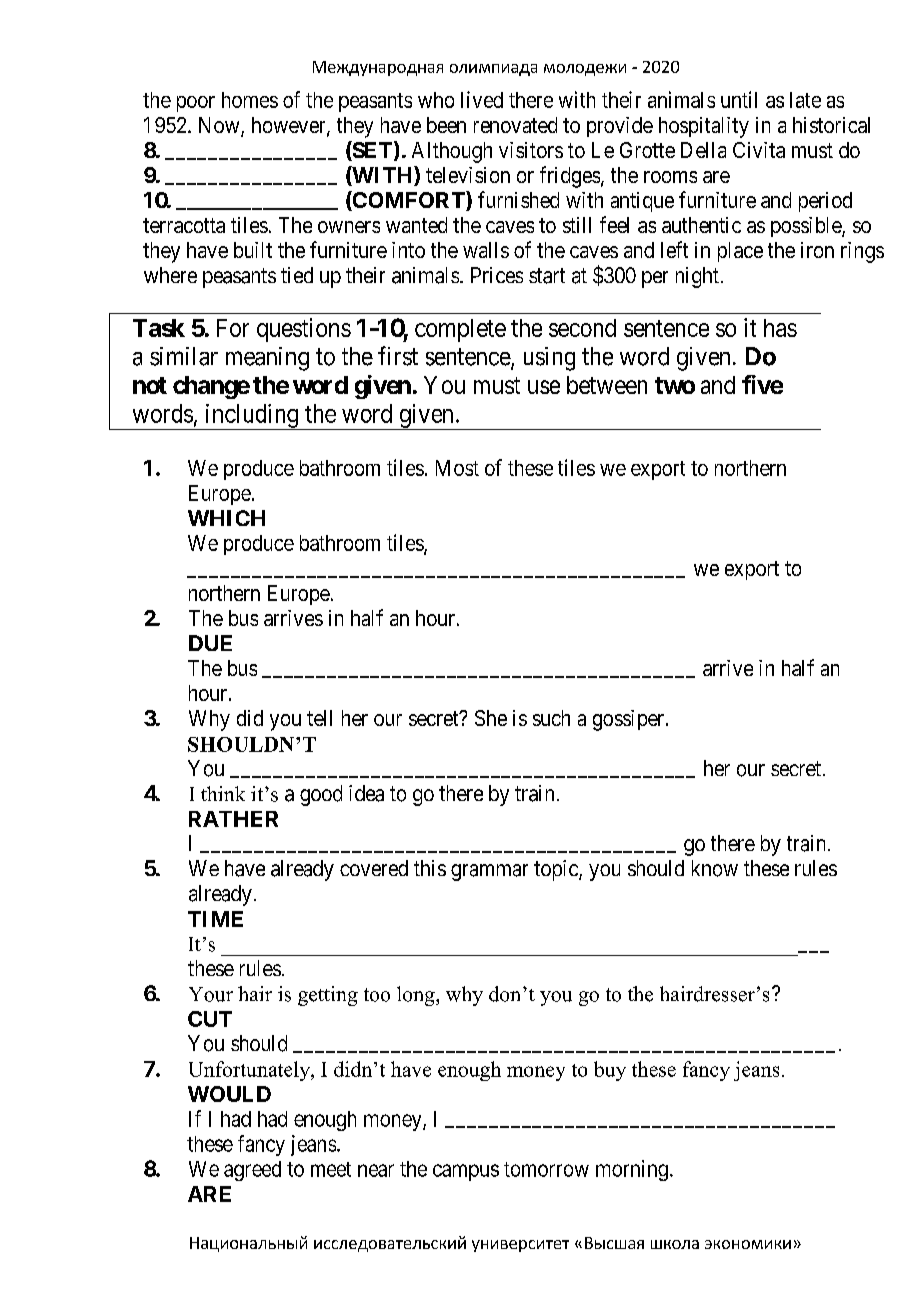 The image size is (924, 1309). I want to click on homes, so click(250, 100).
